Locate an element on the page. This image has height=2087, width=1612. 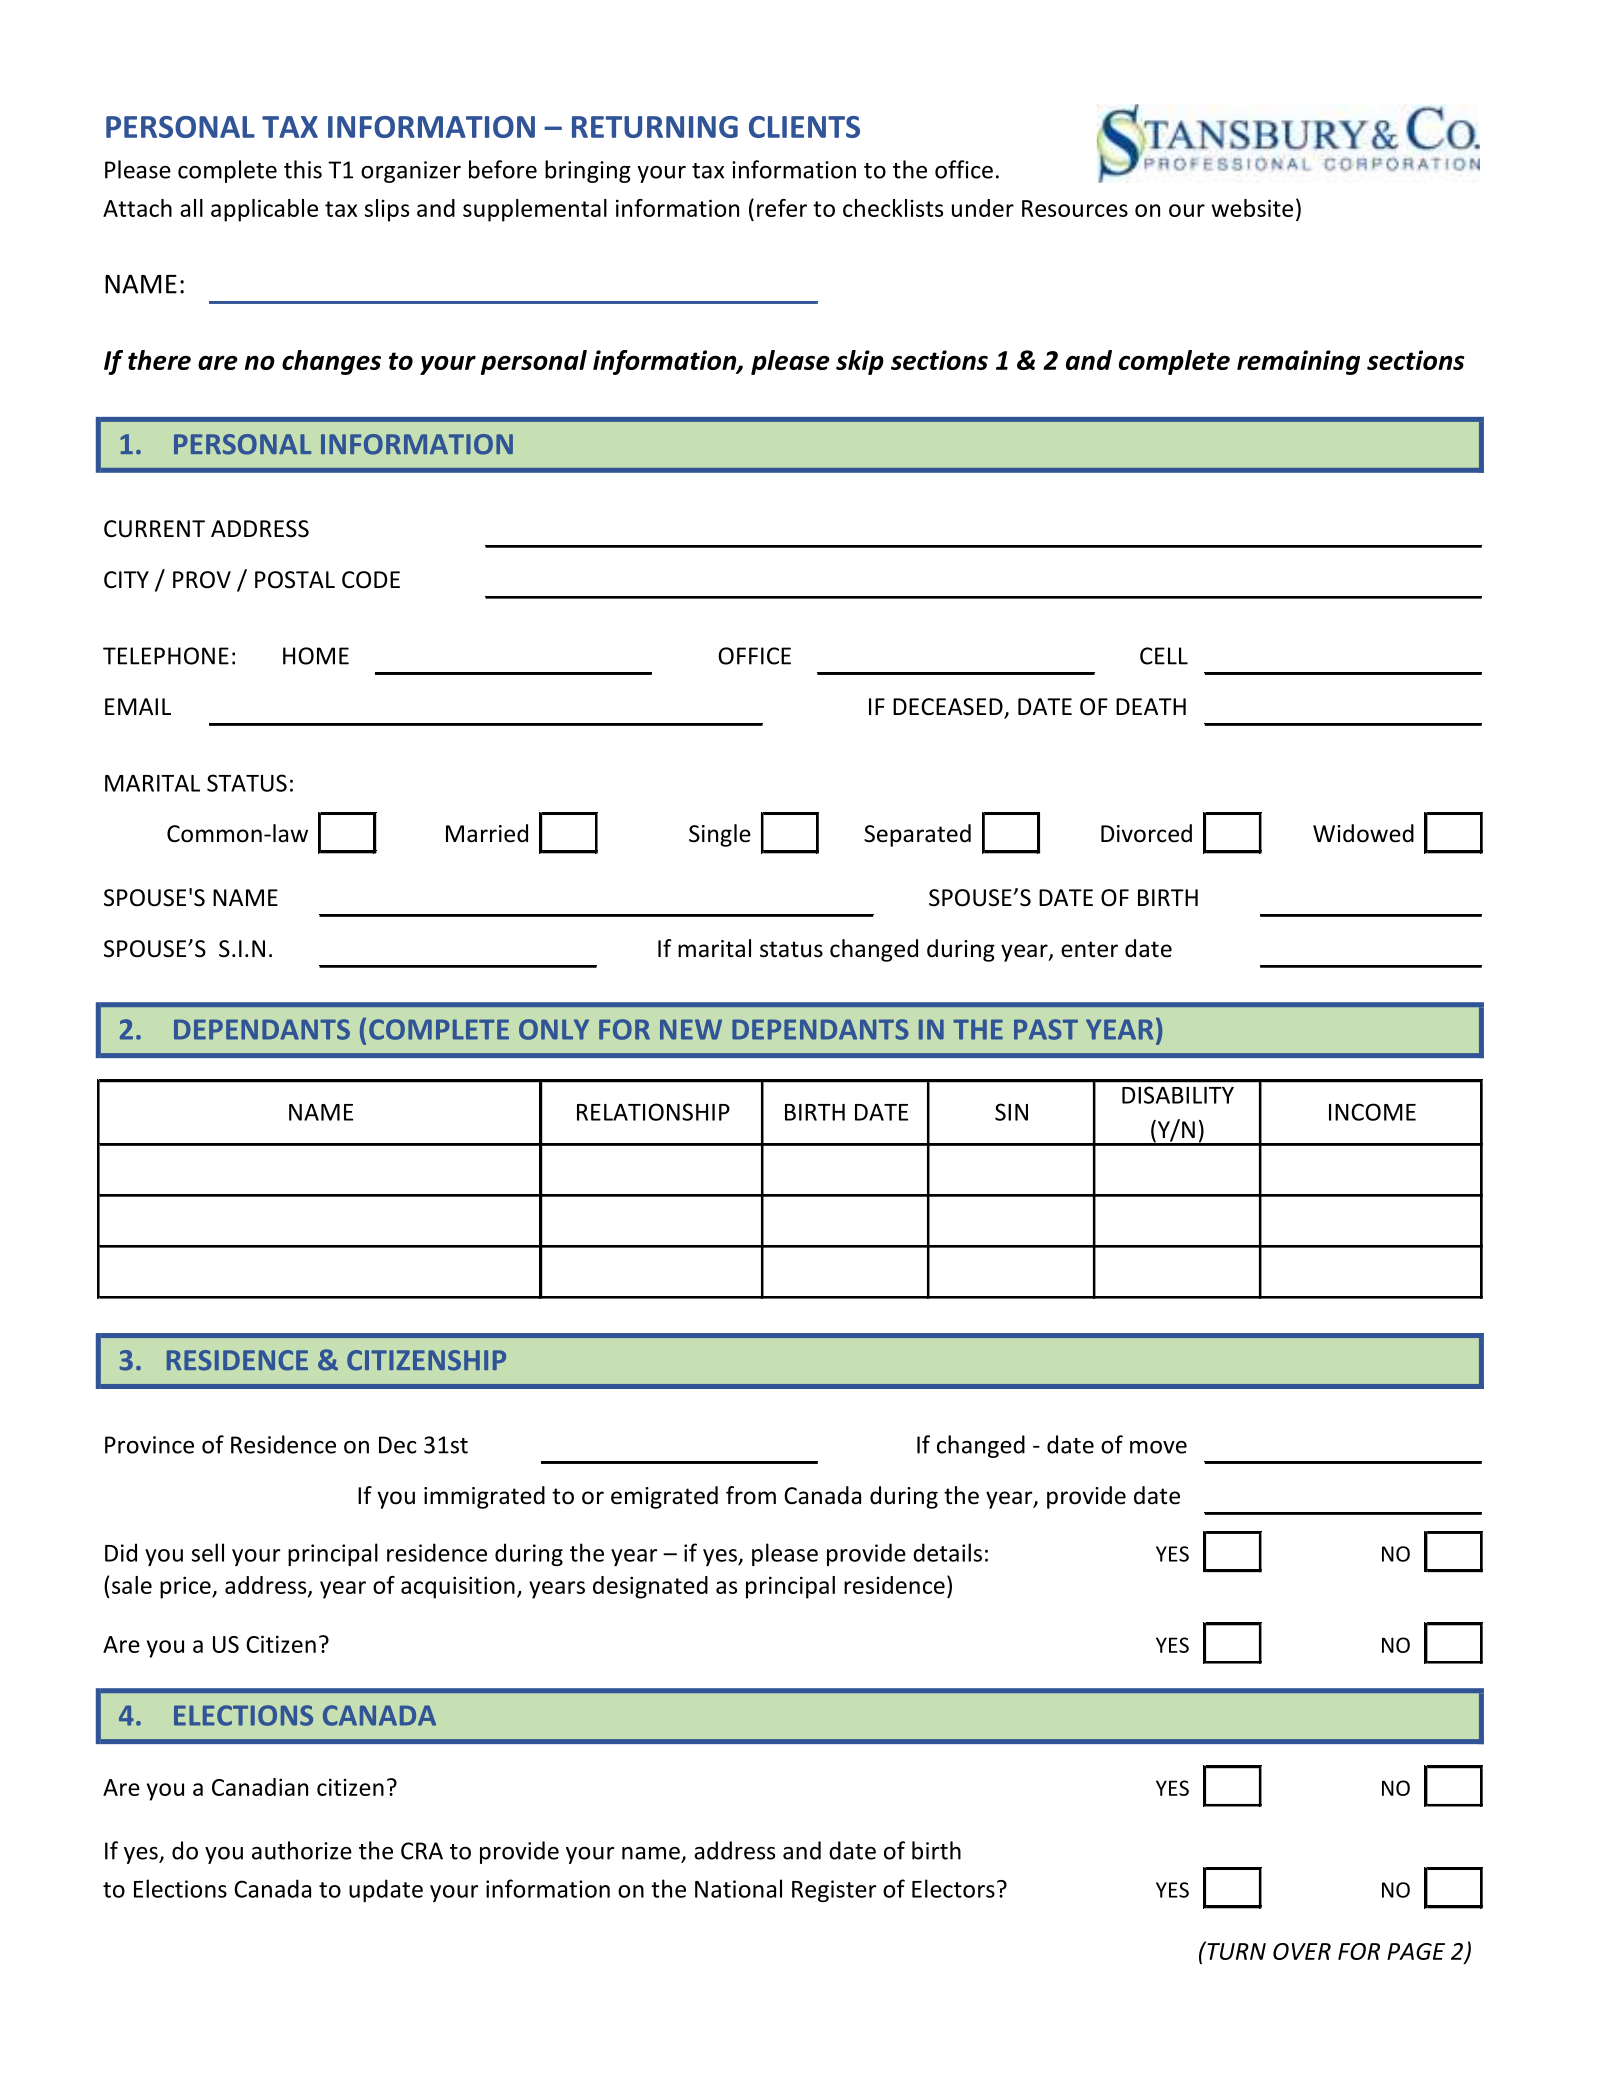
DEATH is located at coordinates (1151, 706).
